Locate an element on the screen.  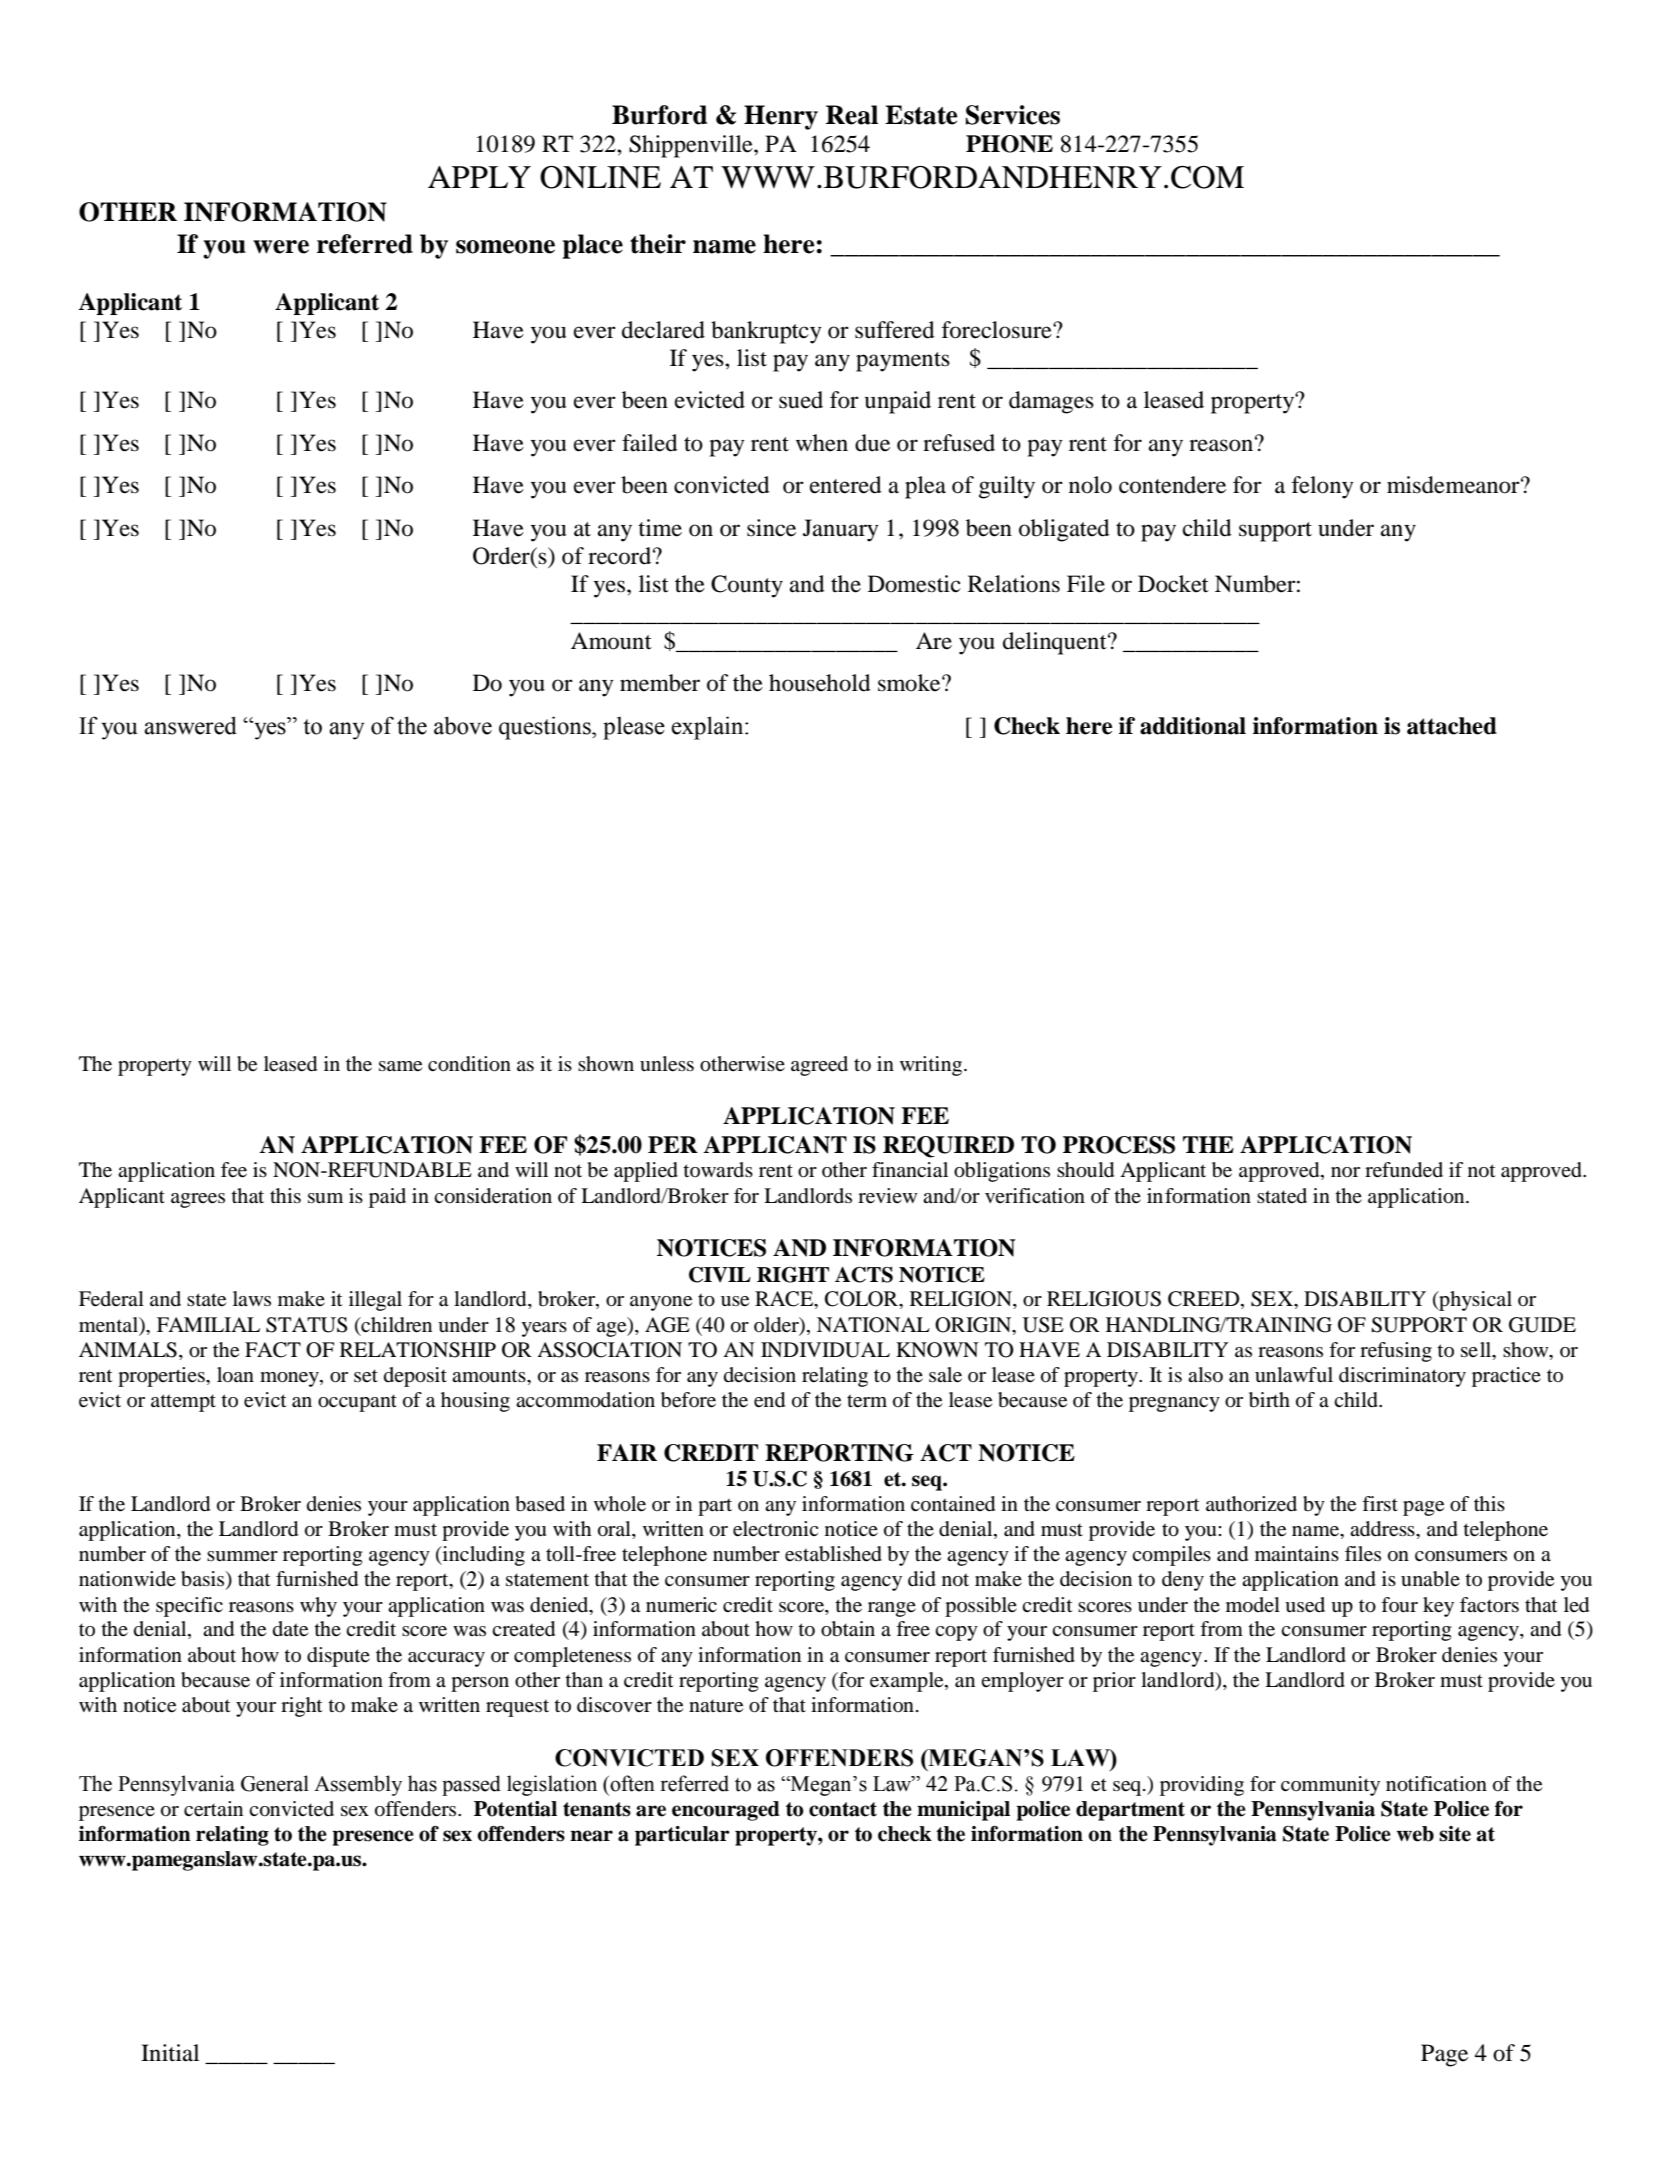
Services is located at coordinates (1013, 115).
